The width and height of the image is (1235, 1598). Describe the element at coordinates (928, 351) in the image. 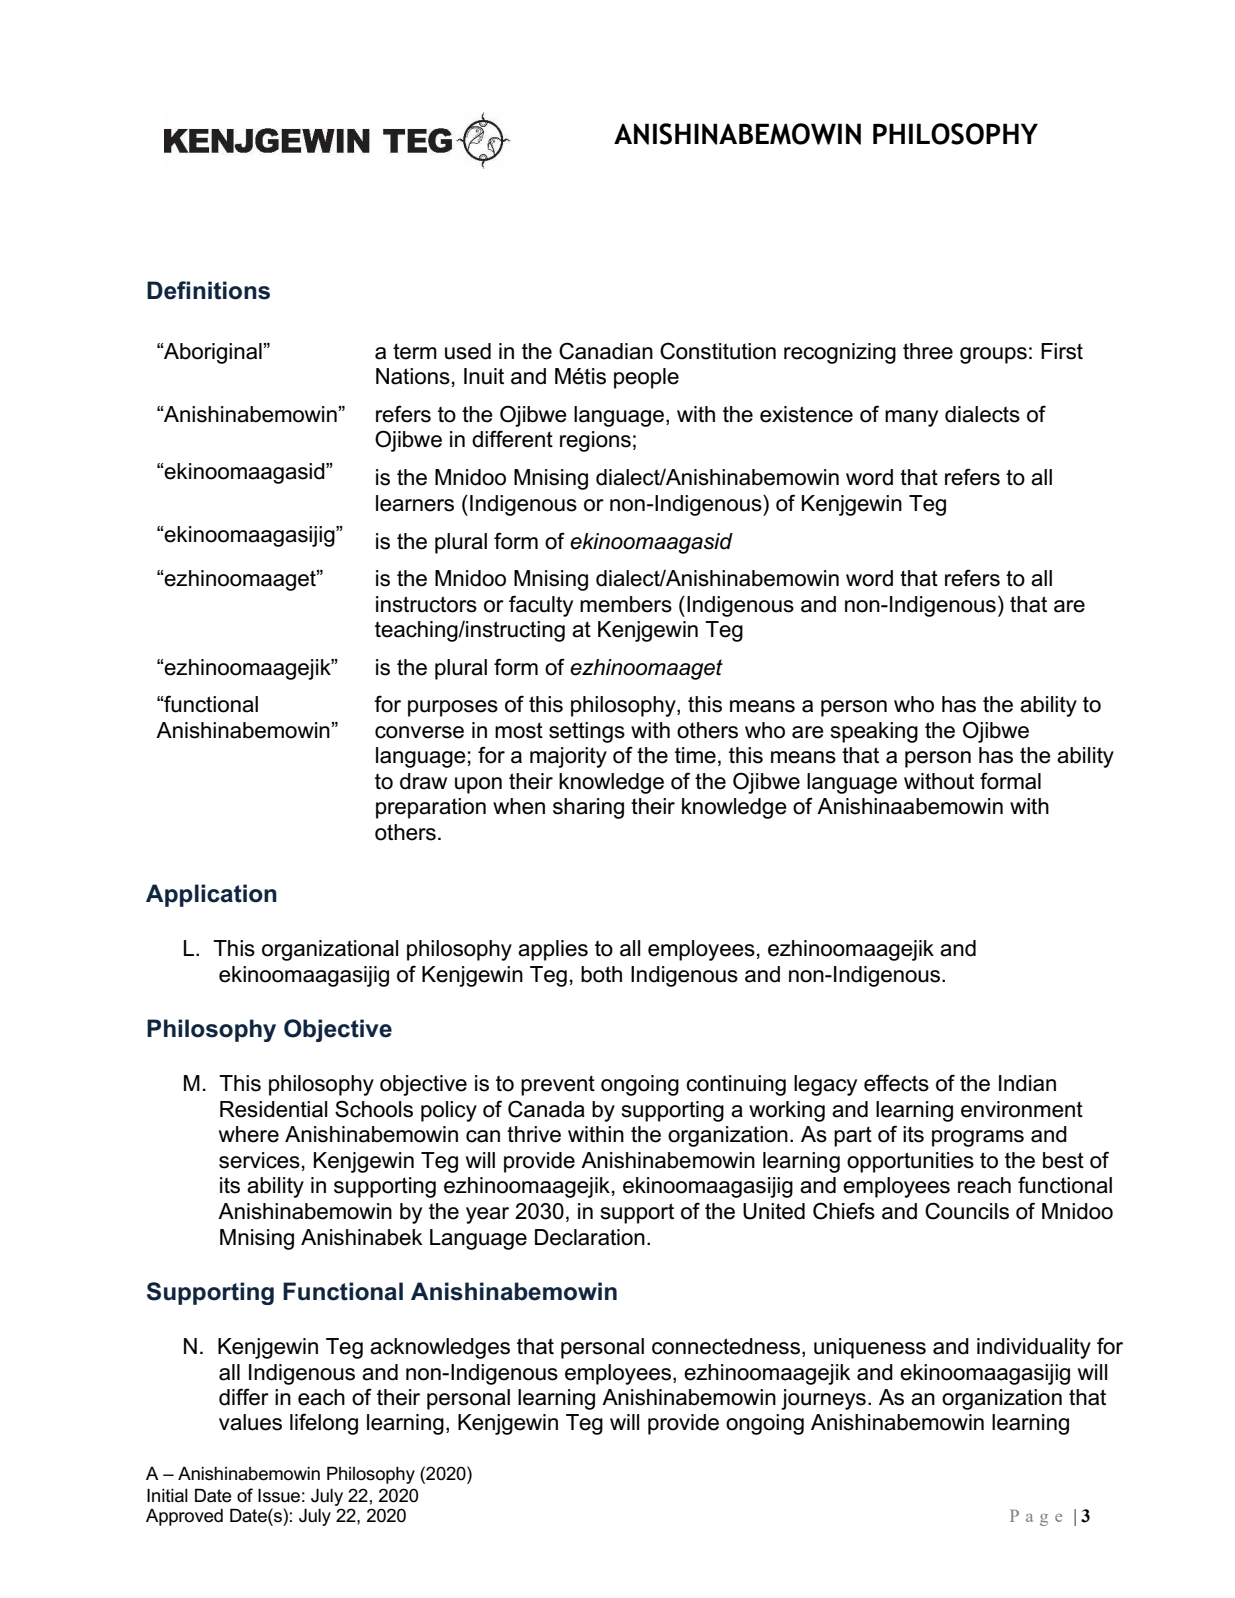

I see `three` at that location.
